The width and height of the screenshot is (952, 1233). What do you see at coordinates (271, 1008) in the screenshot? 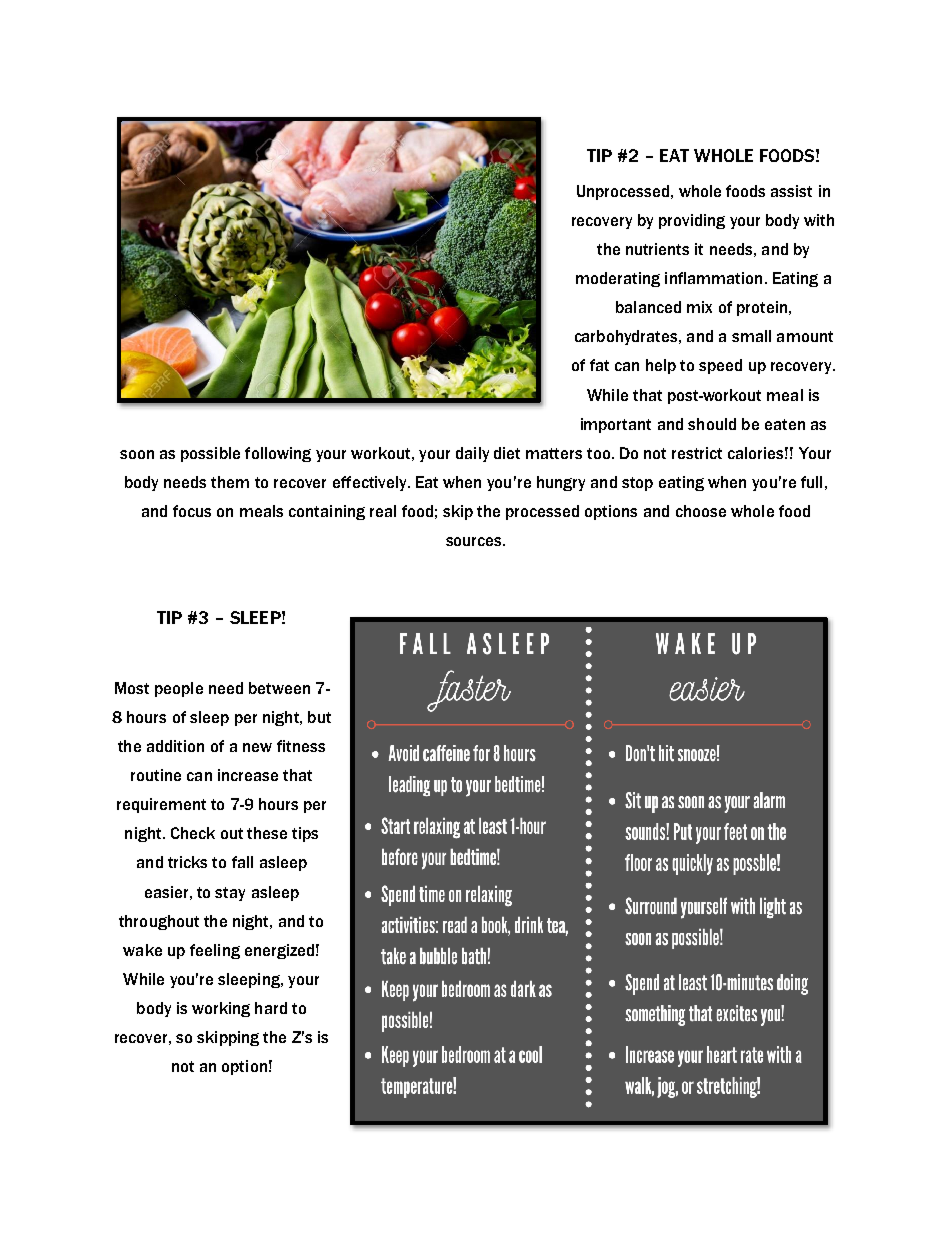
I see `hard` at bounding box center [271, 1008].
